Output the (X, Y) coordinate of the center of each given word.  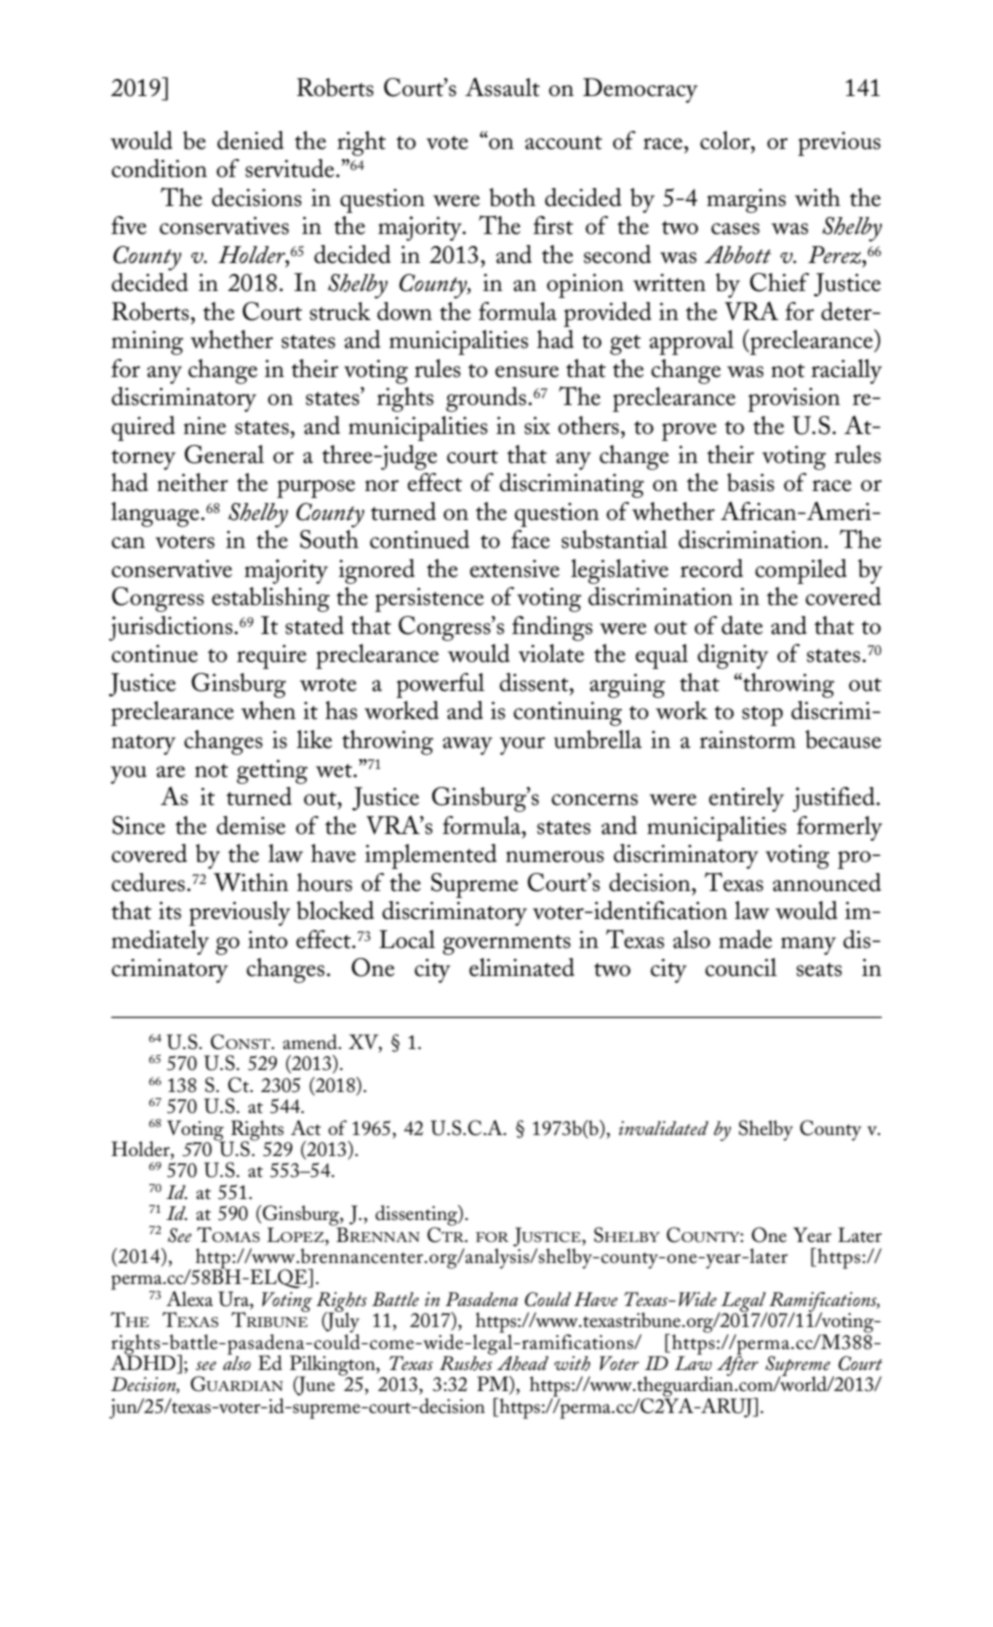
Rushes (467, 1362)
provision (794, 400)
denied (250, 140)
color (726, 140)
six (537, 426)
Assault (502, 87)
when (268, 710)
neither (192, 482)
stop (762, 716)
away (467, 746)
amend (311, 1042)
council (741, 967)
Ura (234, 1300)
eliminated (521, 967)
